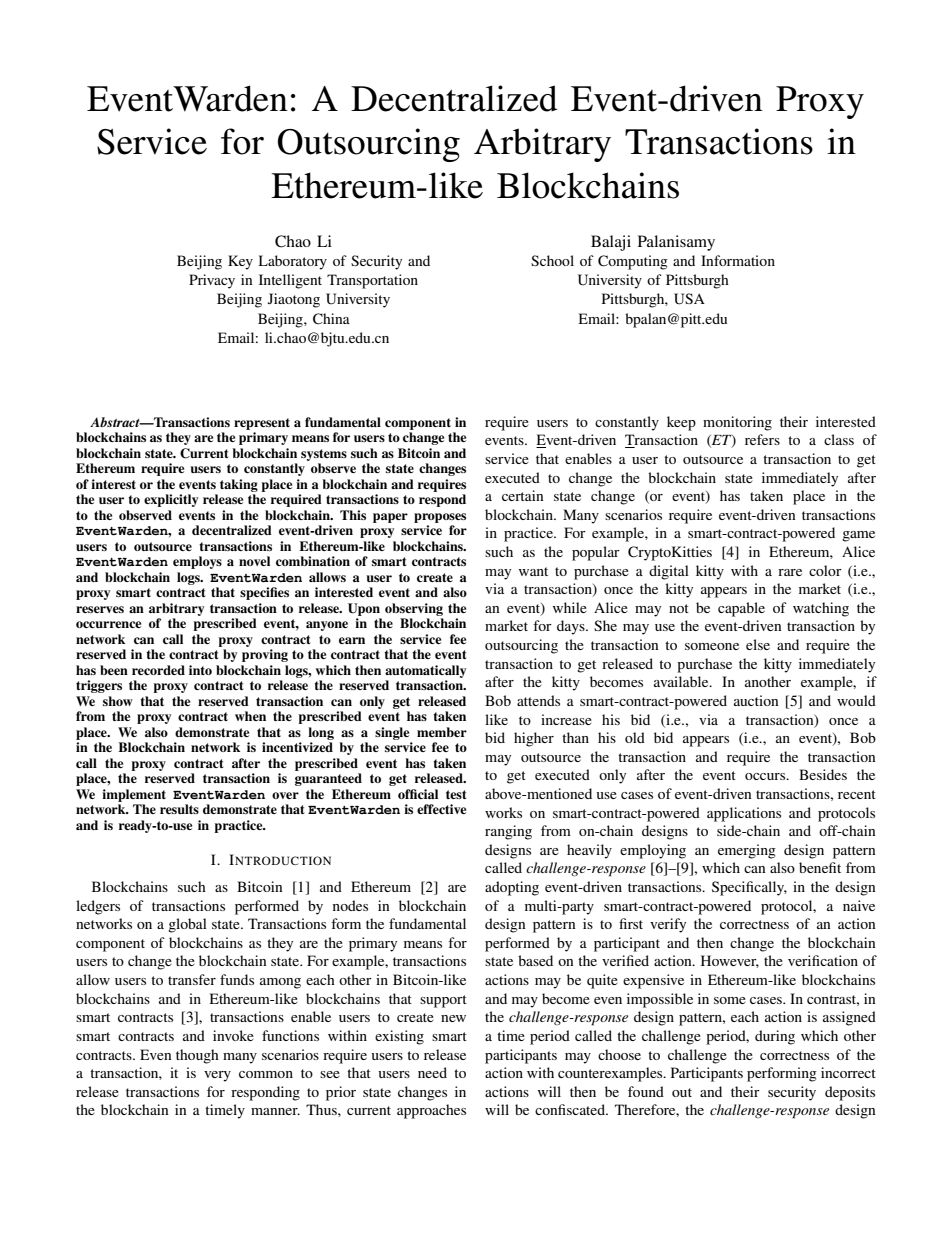 This screenshot has height=1233, width=952. I want to click on USA, so click(689, 299).
